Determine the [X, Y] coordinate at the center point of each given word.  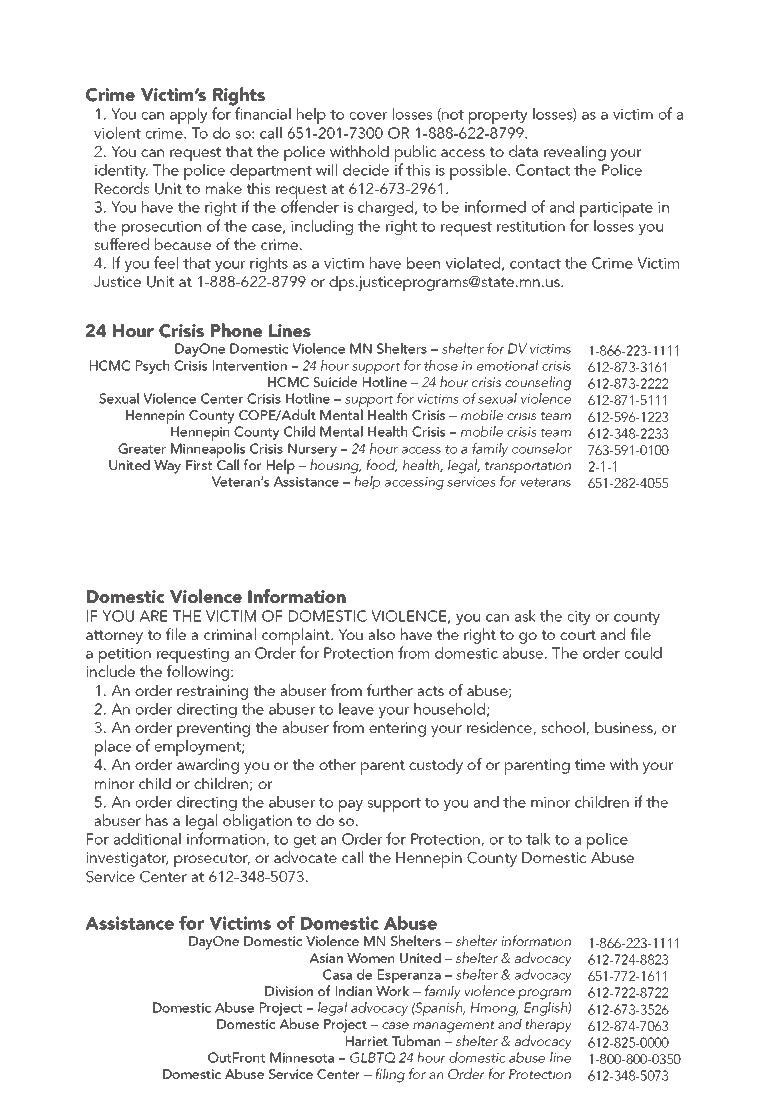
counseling [538, 383]
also [381, 634]
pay [351, 806]
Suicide [335, 382]
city [579, 617]
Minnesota [302, 1057]
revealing [575, 153]
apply [189, 116]
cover [368, 116]
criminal [230, 634]
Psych [152, 367]
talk [538, 839]
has [157, 820]
